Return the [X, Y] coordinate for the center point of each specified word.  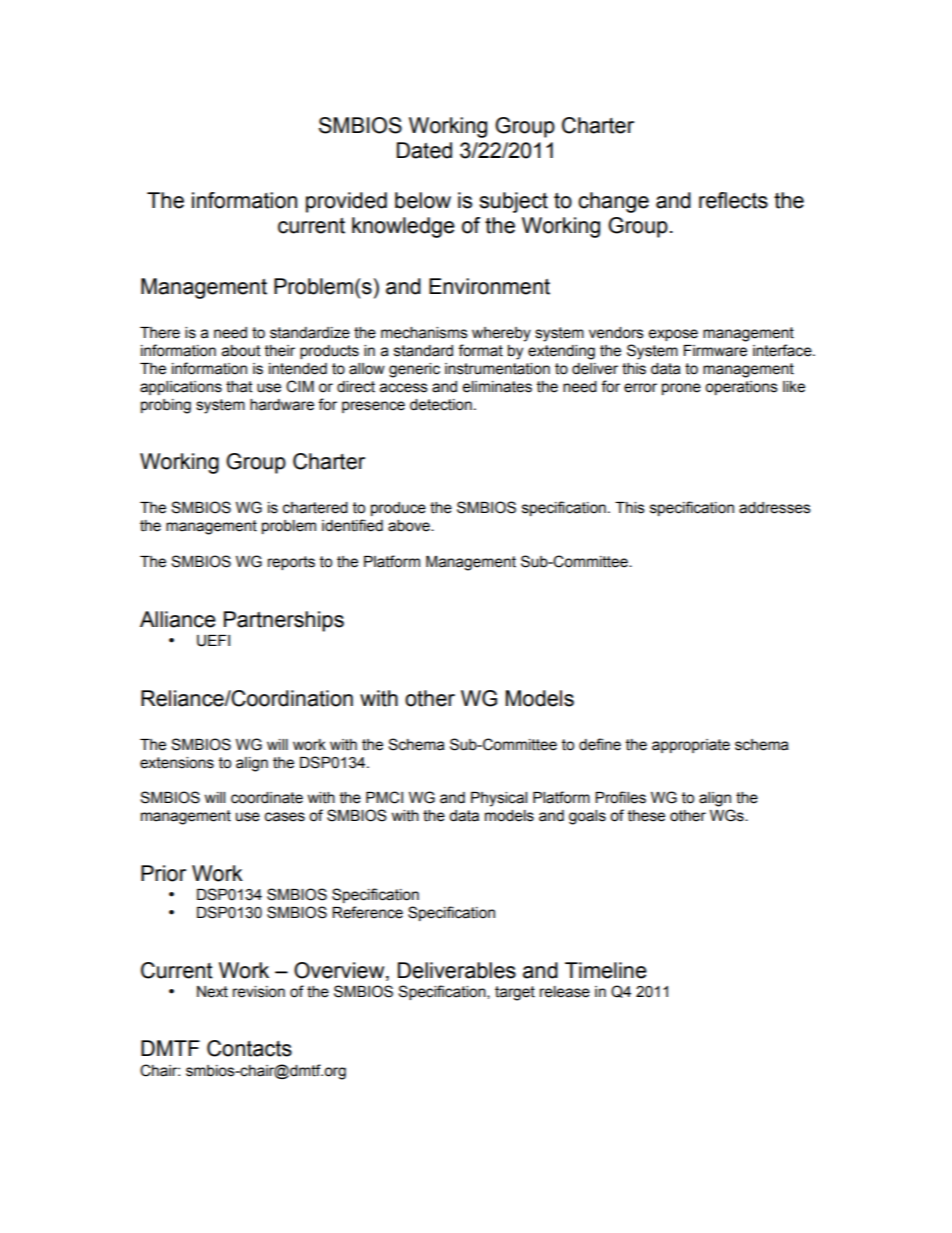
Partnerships [284, 621]
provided [346, 202]
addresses [775, 508]
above [410, 526]
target [515, 993]
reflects [733, 200]
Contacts [249, 1048]
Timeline [606, 970]
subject [513, 202]
